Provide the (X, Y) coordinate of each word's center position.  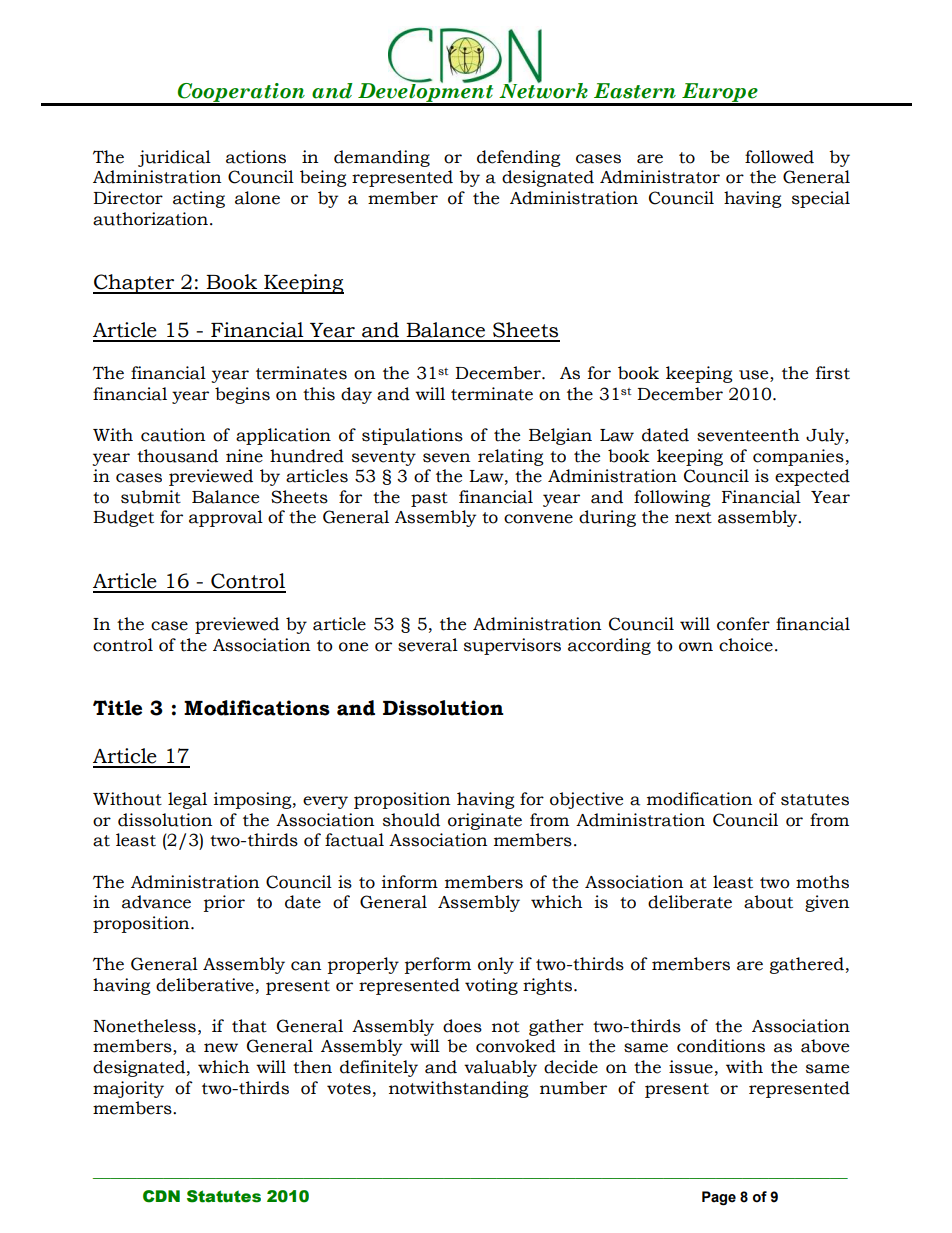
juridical (174, 158)
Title (117, 708)
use (755, 376)
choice (746, 645)
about (768, 902)
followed (779, 157)
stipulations (412, 436)
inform (410, 882)
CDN (161, 1196)
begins (242, 395)
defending (519, 158)
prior (224, 903)
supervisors (512, 646)
